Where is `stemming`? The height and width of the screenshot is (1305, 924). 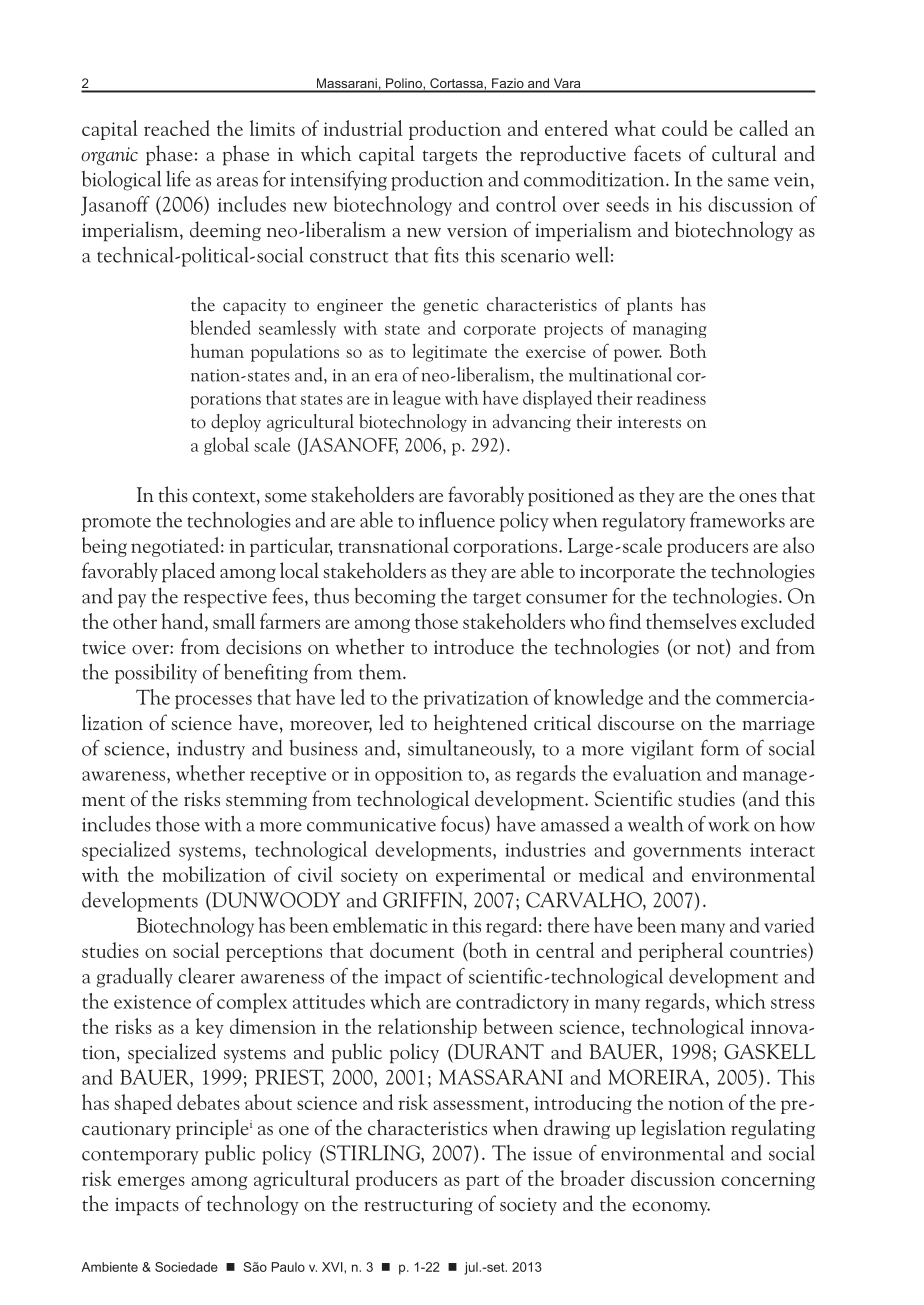
stemming is located at coordinates (266, 801).
